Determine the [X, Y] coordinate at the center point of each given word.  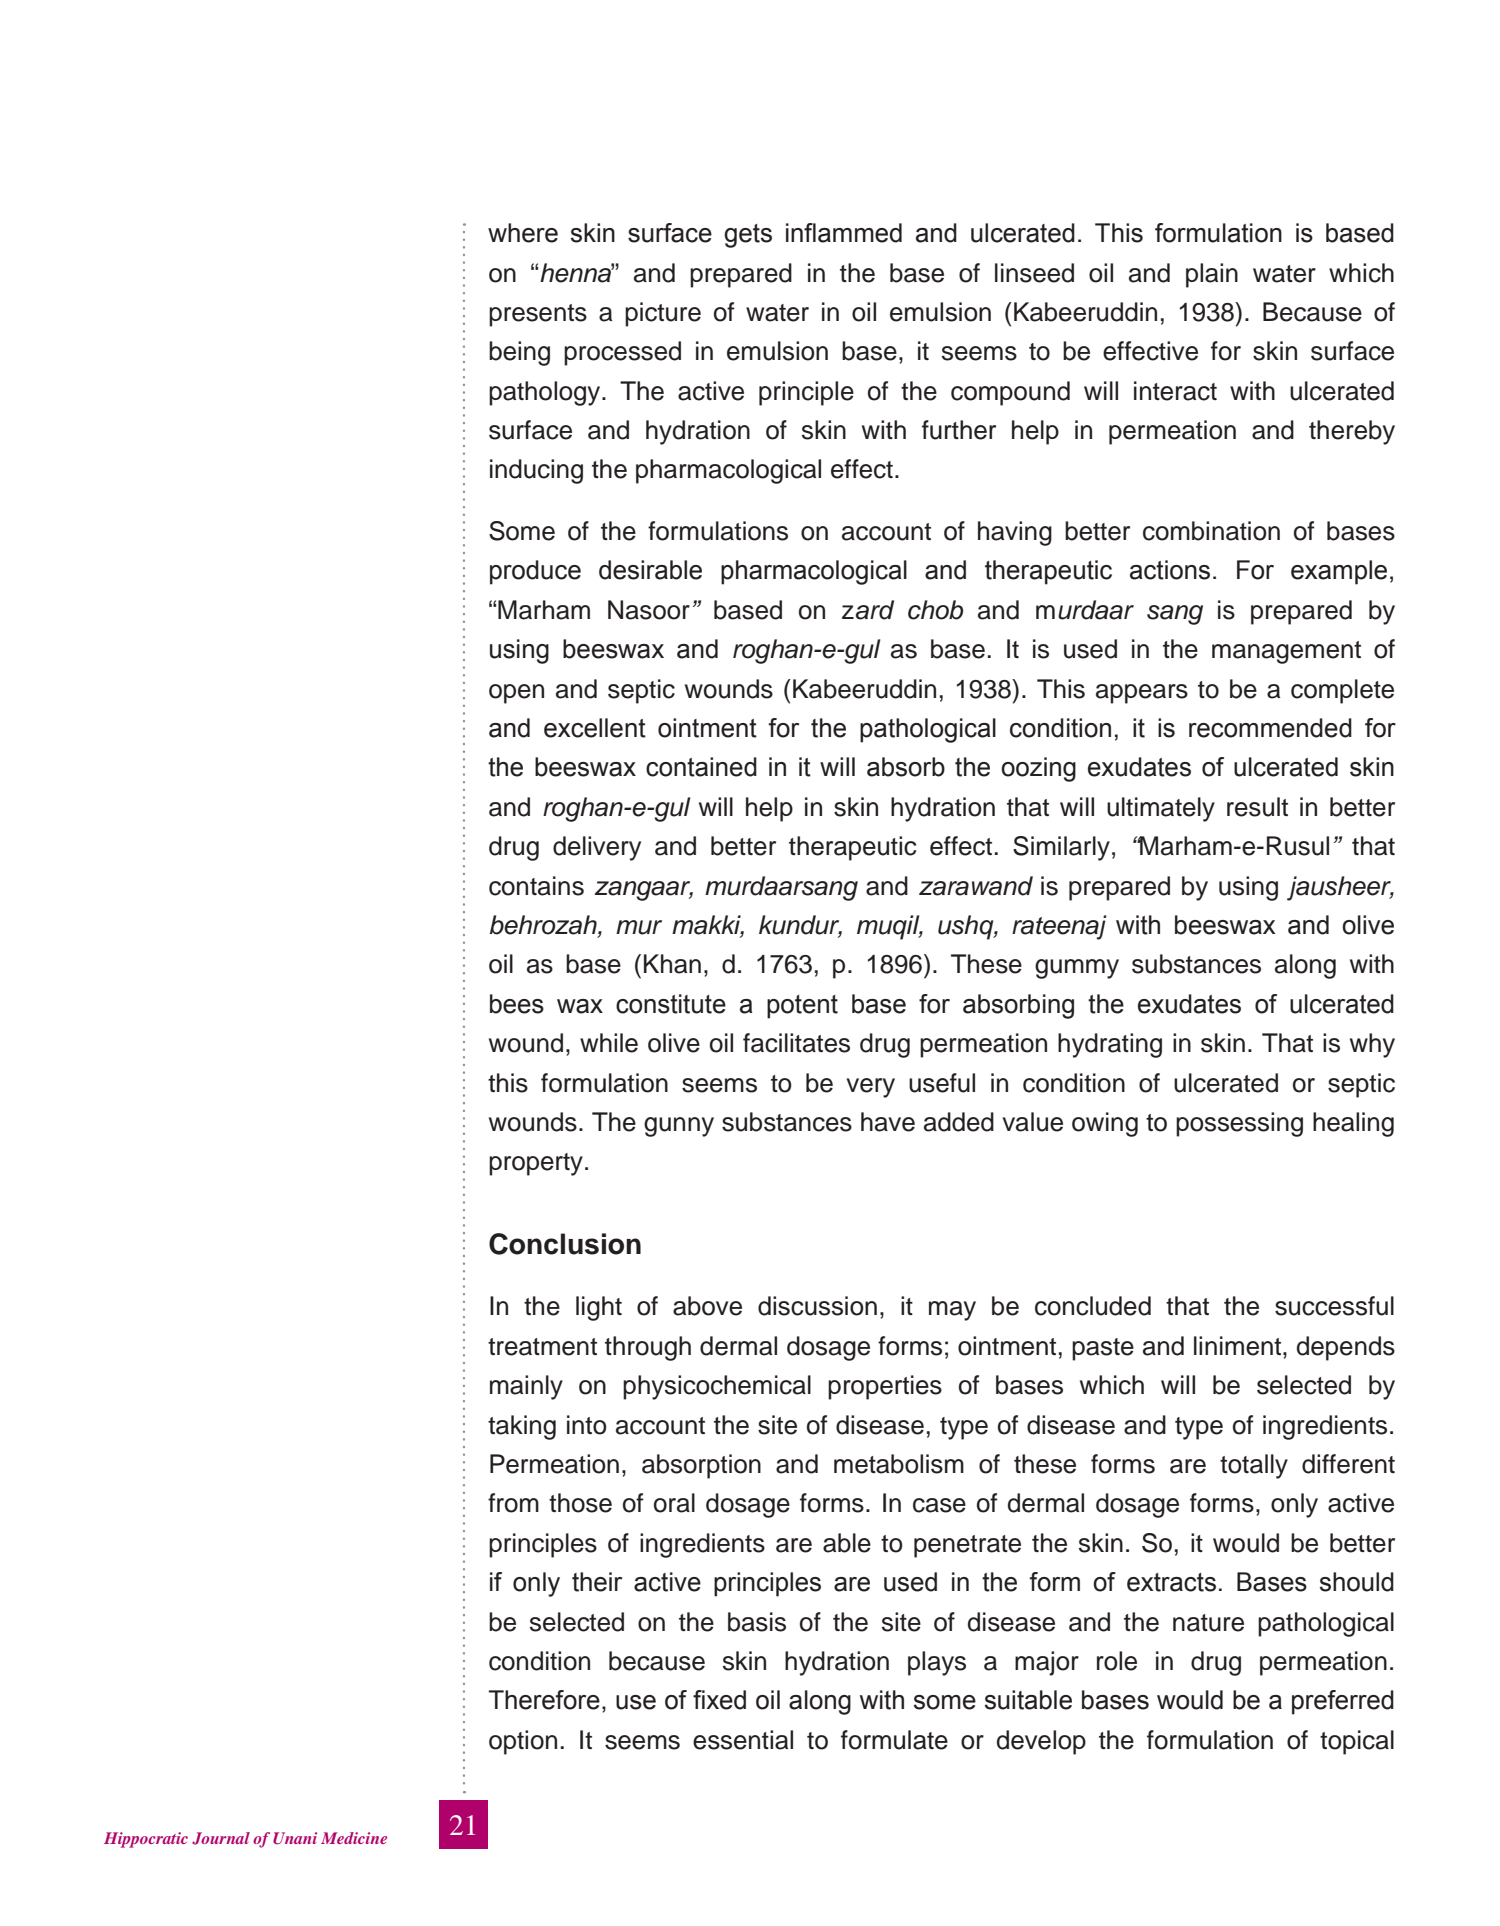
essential [743, 1740]
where [523, 233]
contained [701, 767]
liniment [1239, 1346]
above [707, 1306]
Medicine [354, 1838]
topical [1357, 1742]
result [1257, 807]
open [516, 694]
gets [748, 236]
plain [1212, 275]
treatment [542, 1347]
